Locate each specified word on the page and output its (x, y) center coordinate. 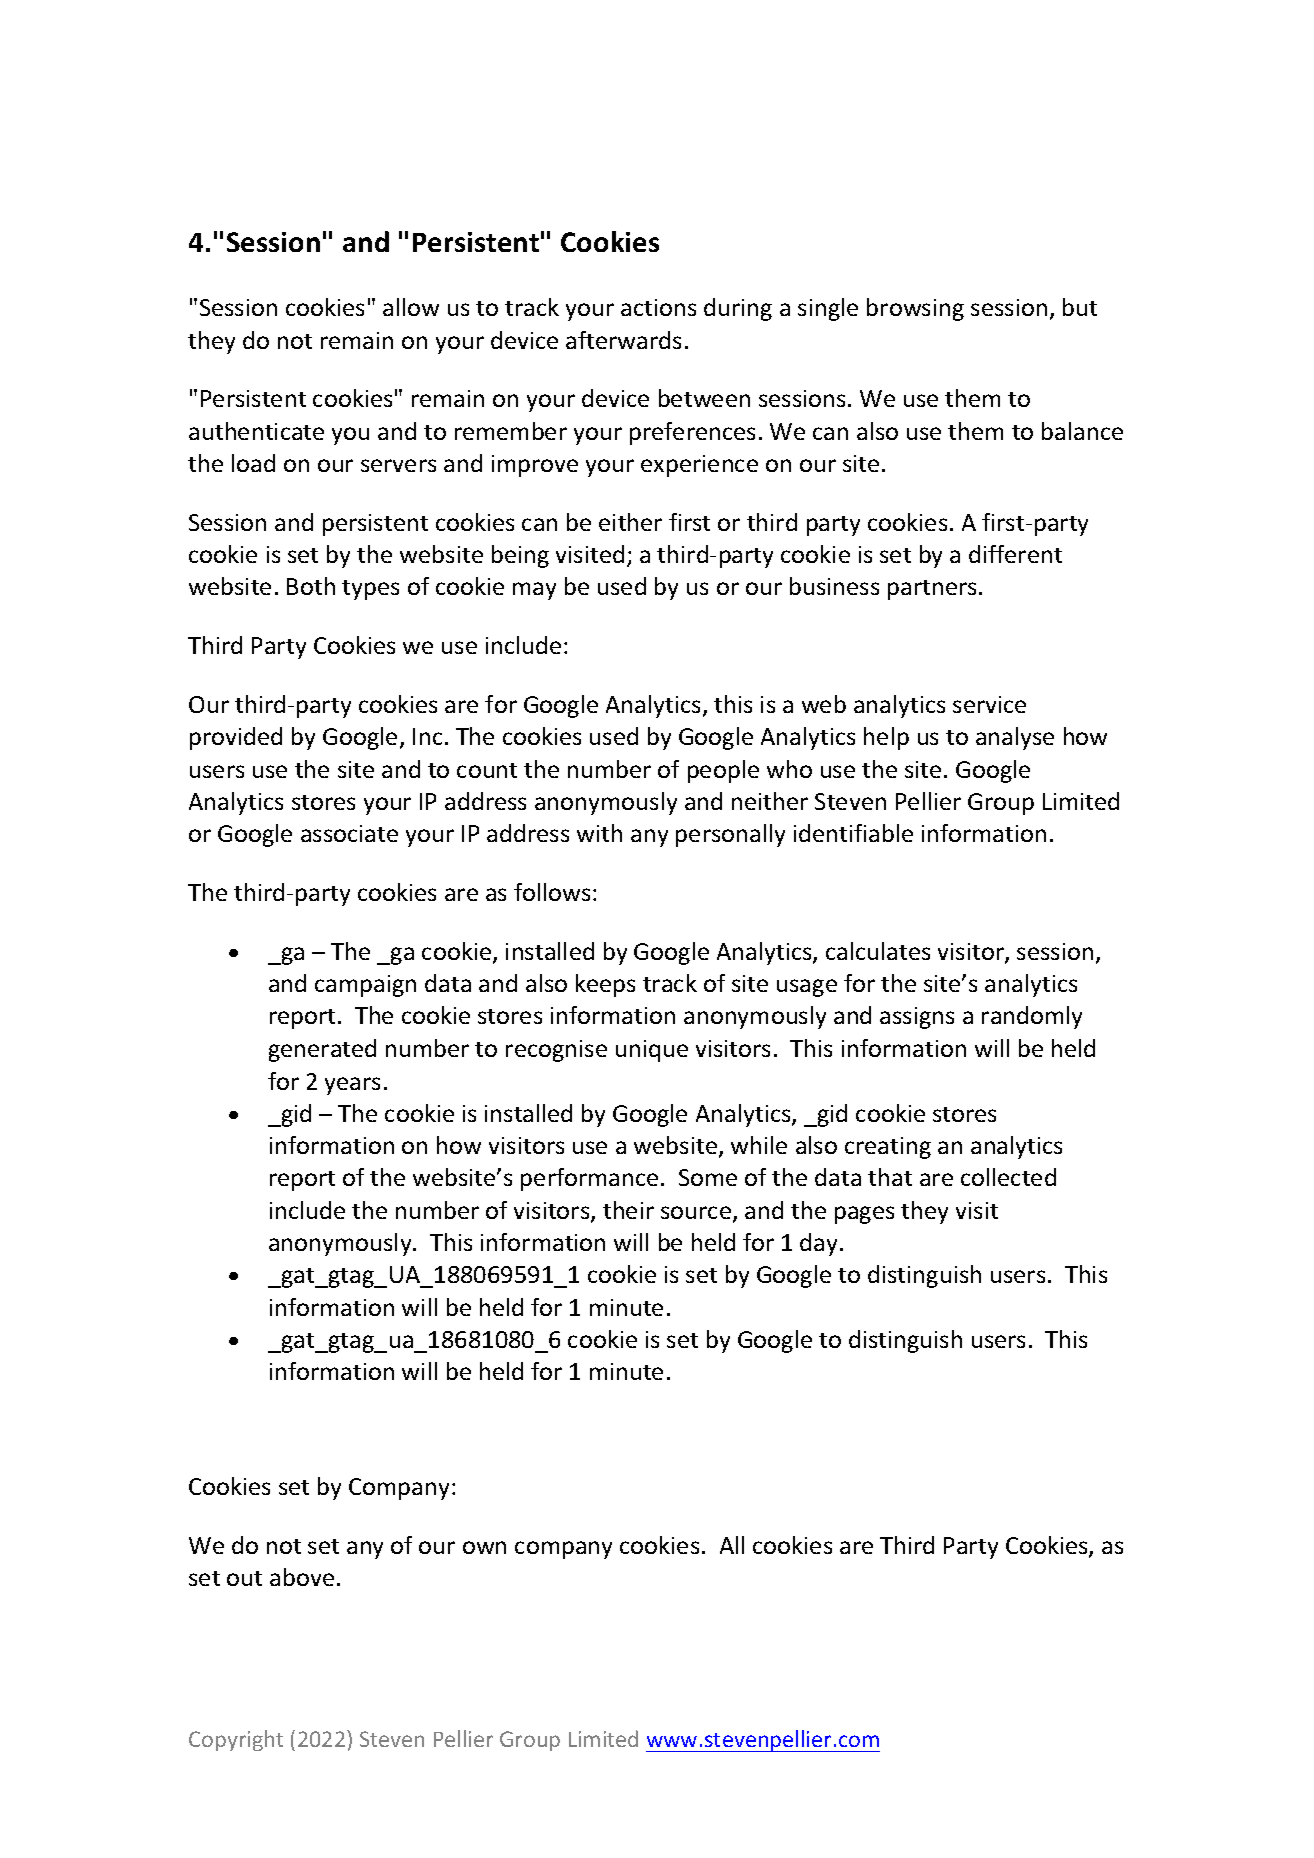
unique (652, 1051)
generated (322, 1050)
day (820, 1244)
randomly (1032, 1017)
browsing (915, 309)
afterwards (623, 340)
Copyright (236, 1740)
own (484, 1547)
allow (411, 307)
